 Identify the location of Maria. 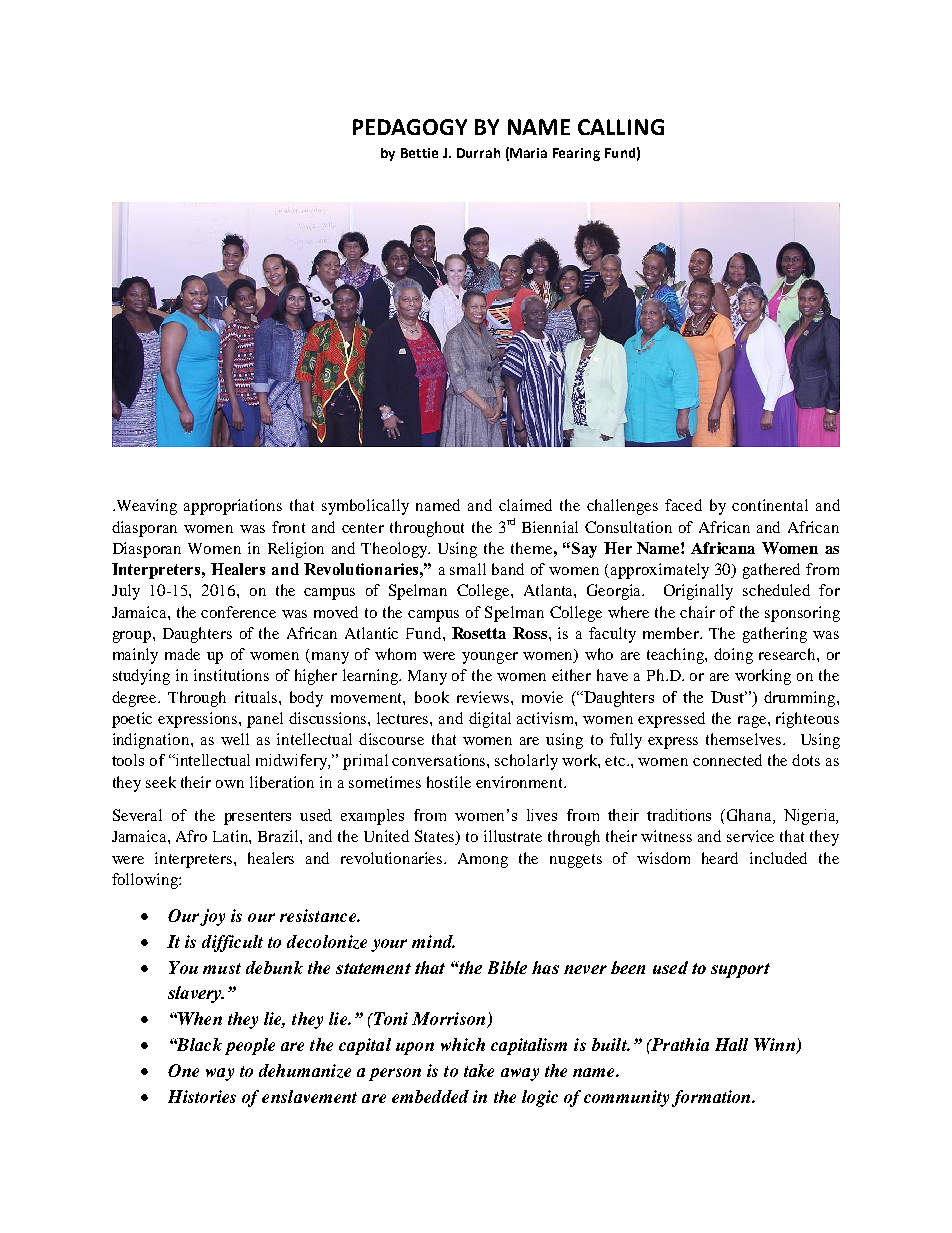
(528, 153).
